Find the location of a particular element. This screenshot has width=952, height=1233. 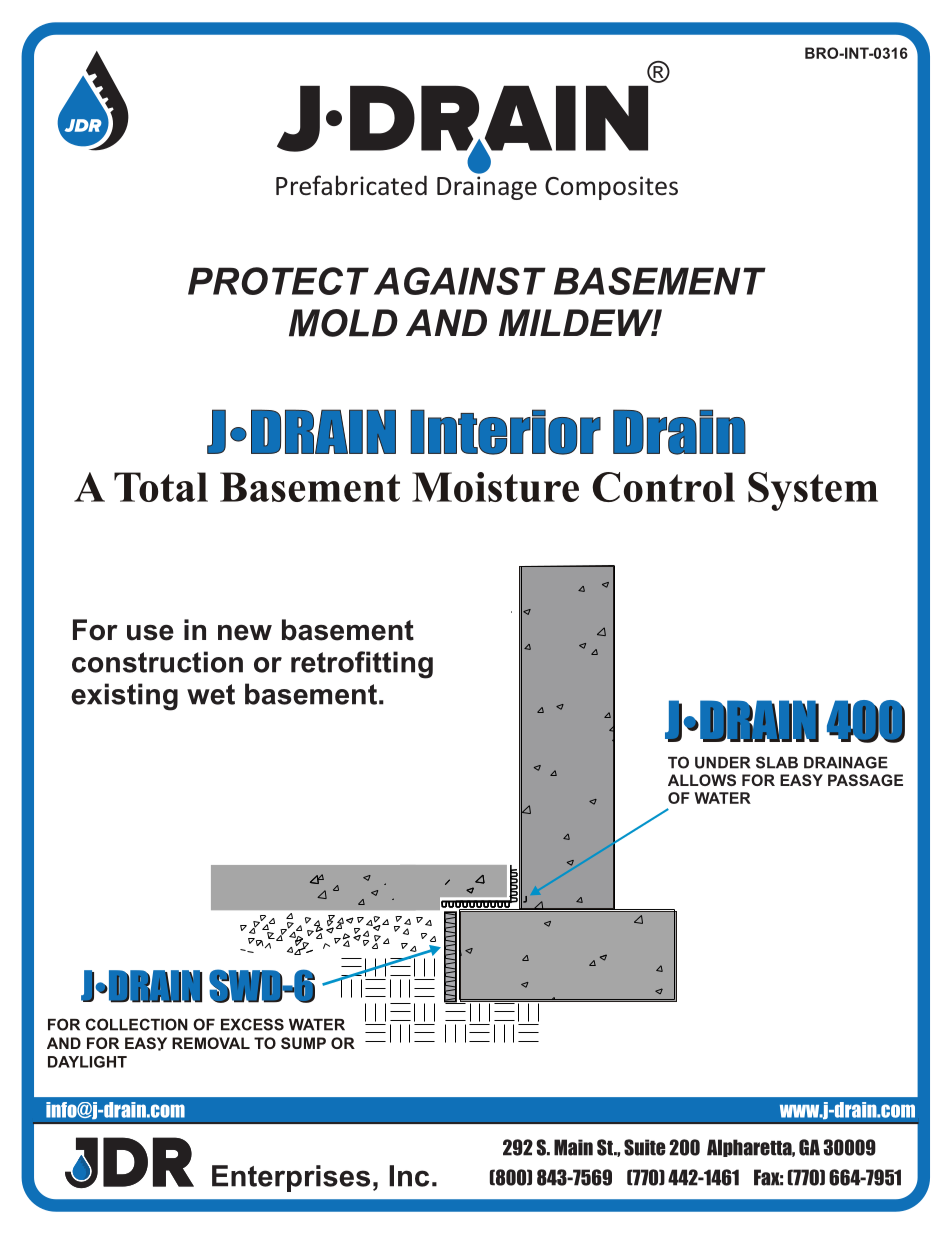

wet is located at coordinates (211, 694).
